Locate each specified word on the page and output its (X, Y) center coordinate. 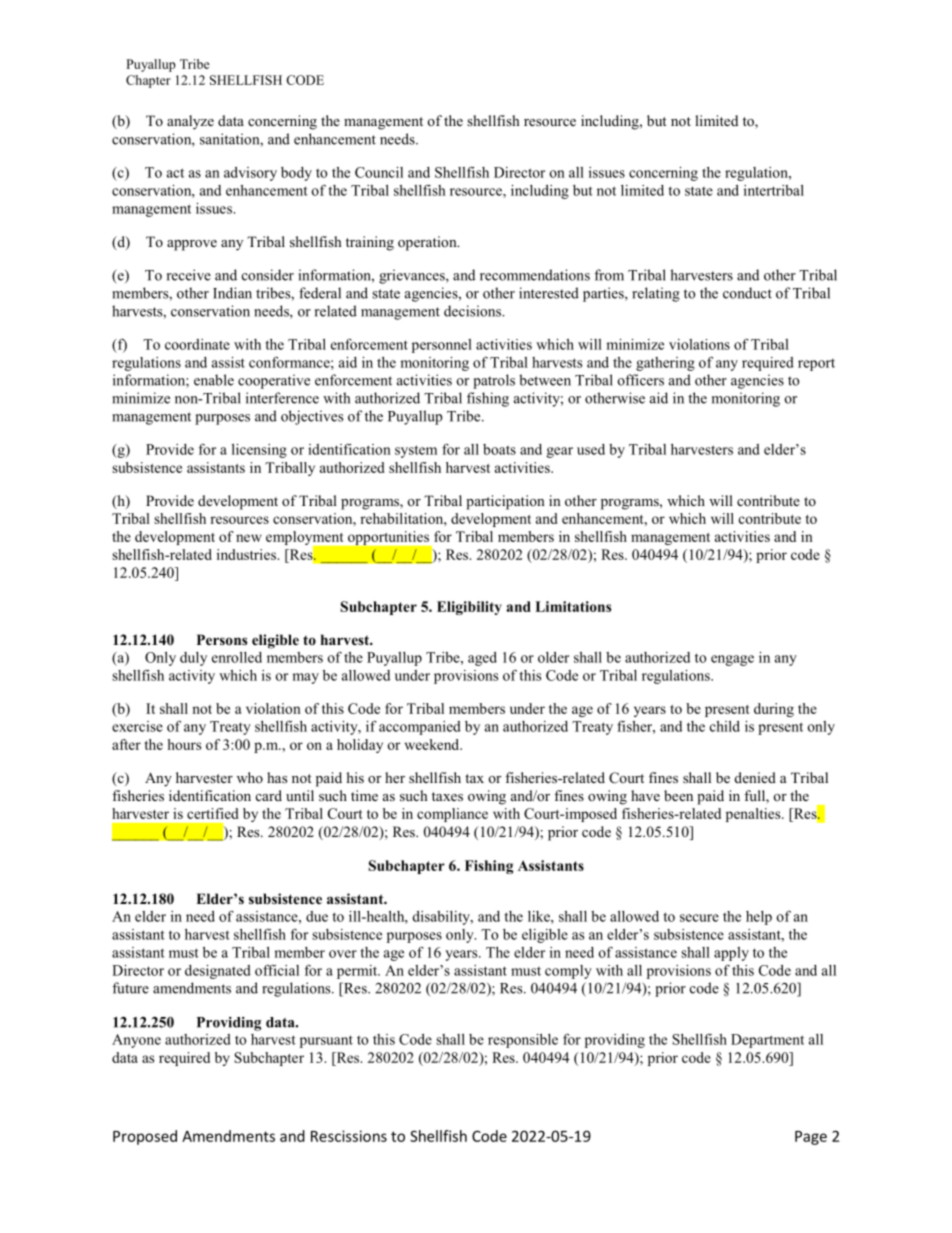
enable (214, 380)
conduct (747, 293)
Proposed (145, 1137)
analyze (190, 122)
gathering (665, 364)
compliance (452, 815)
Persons (222, 639)
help (759, 918)
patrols (494, 381)
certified (213, 813)
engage (732, 660)
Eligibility (469, 608)
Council (379, 172)
